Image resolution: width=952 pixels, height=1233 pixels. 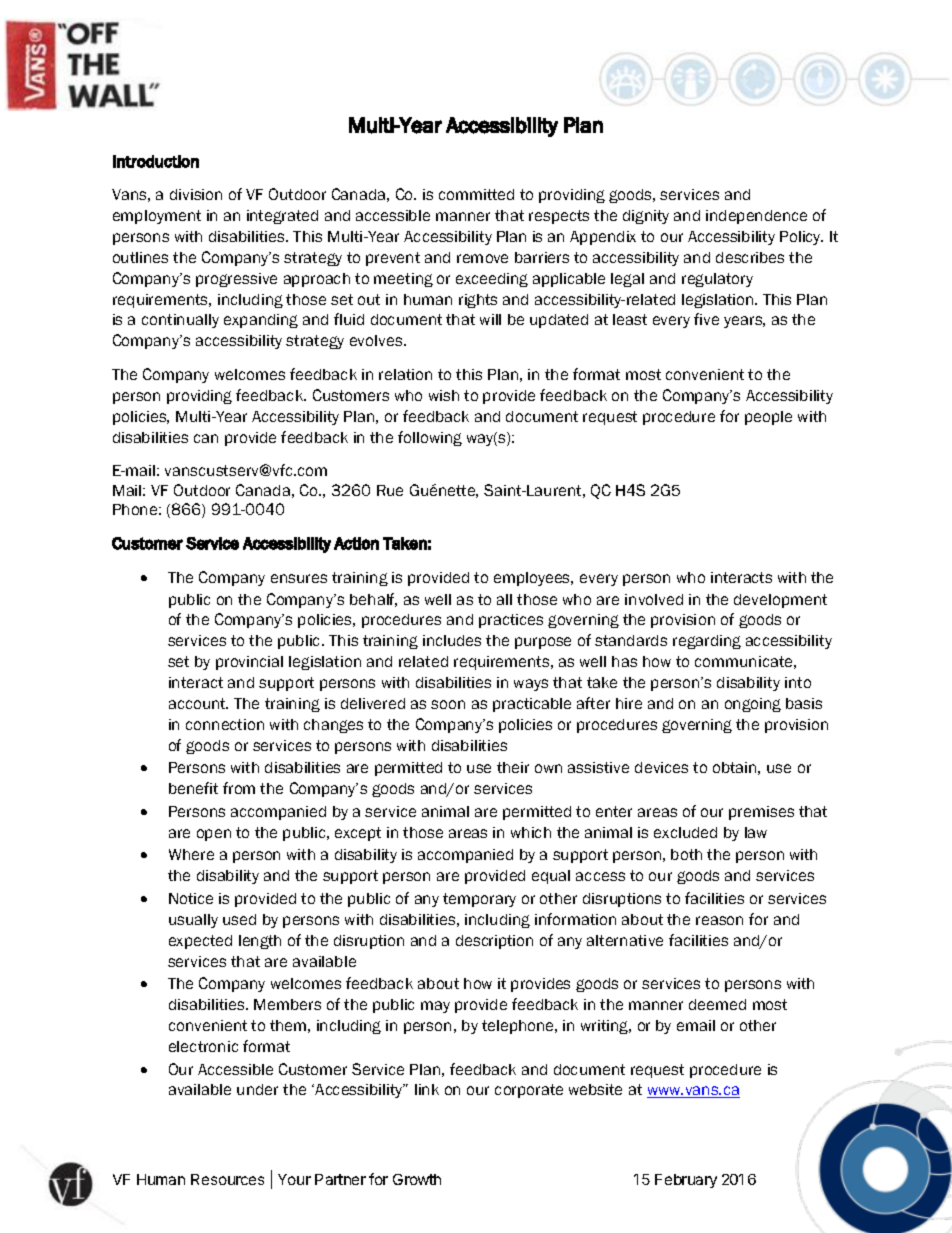 What do you see at coordinates (780, 601) in the image?
I see `development` at bounding box center [780, 601].
